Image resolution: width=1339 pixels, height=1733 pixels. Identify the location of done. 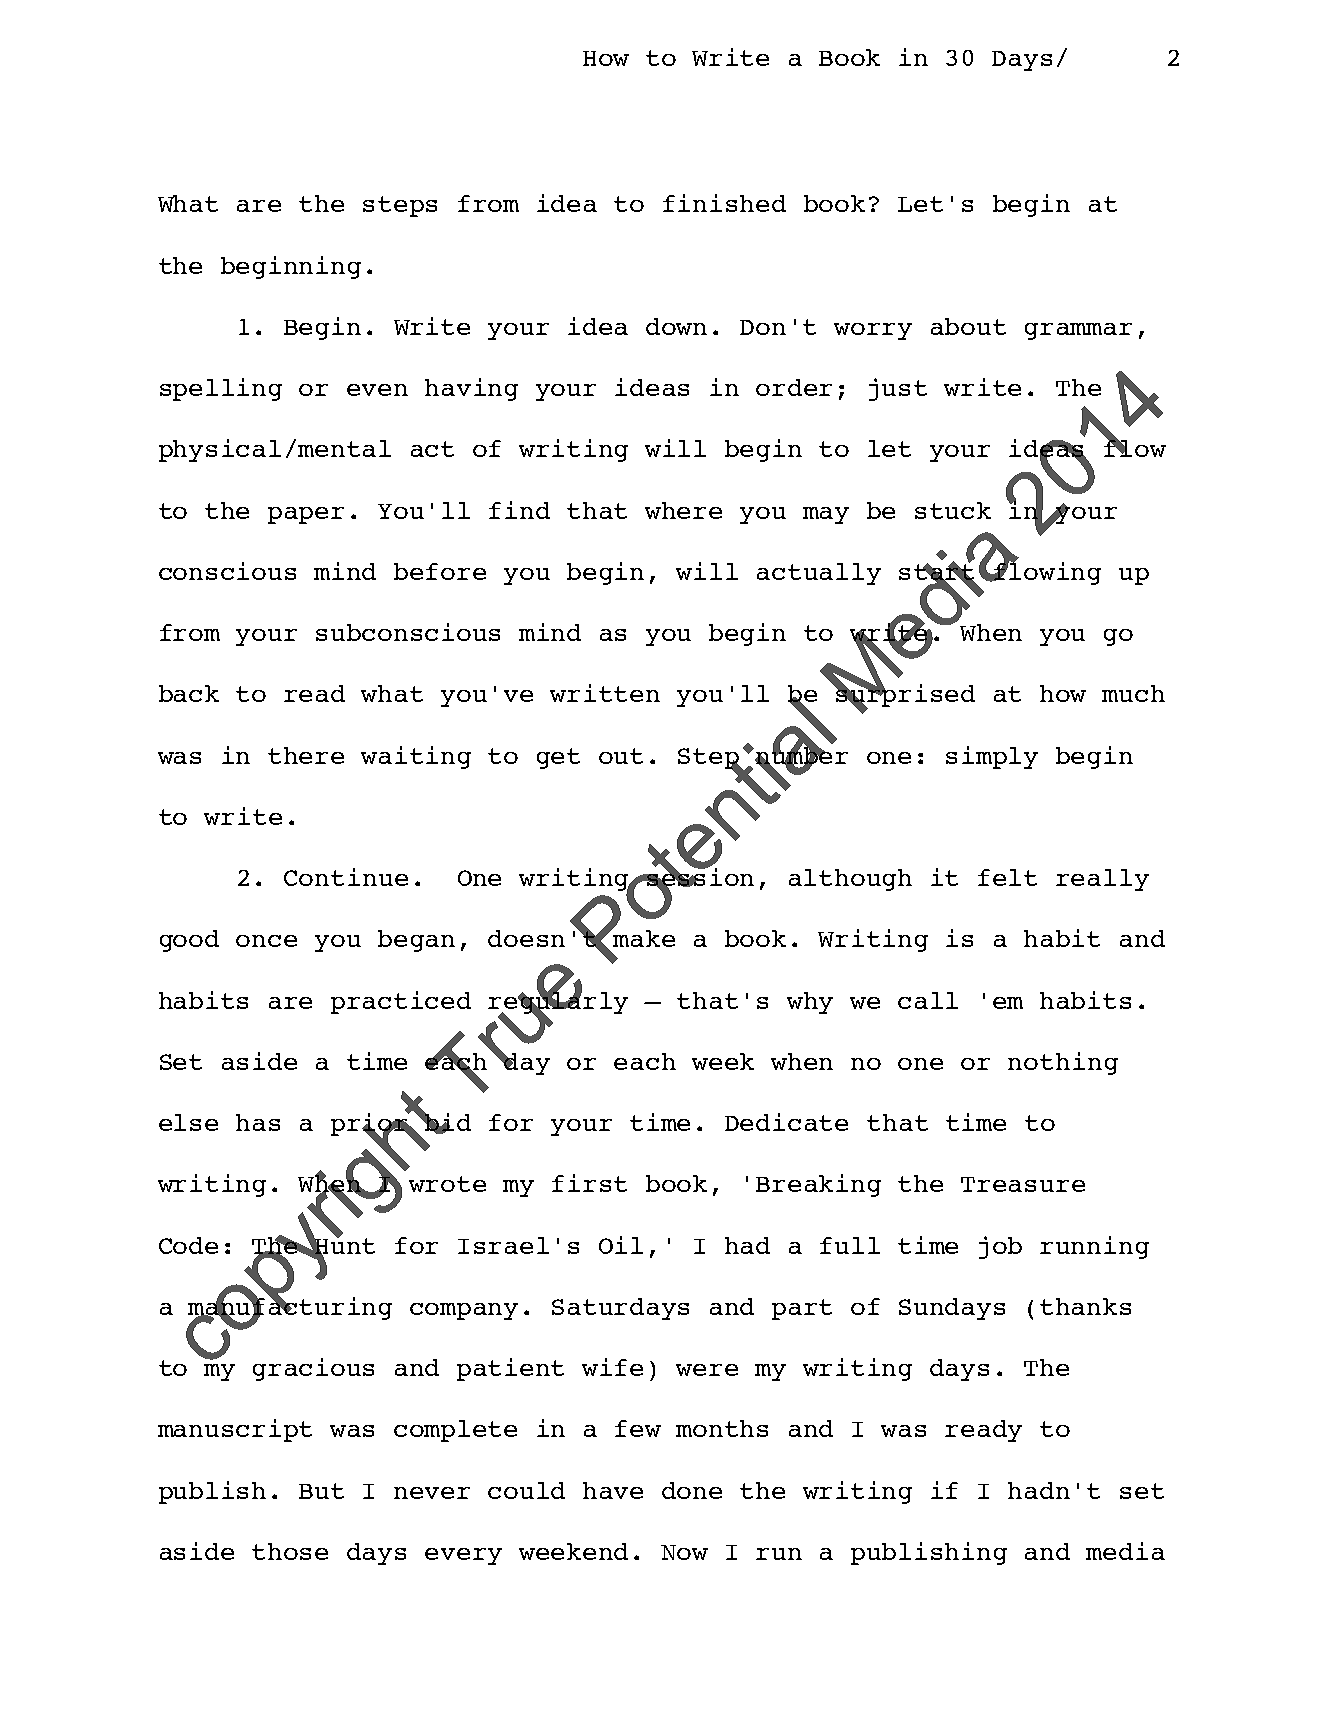
(692, 1490).
